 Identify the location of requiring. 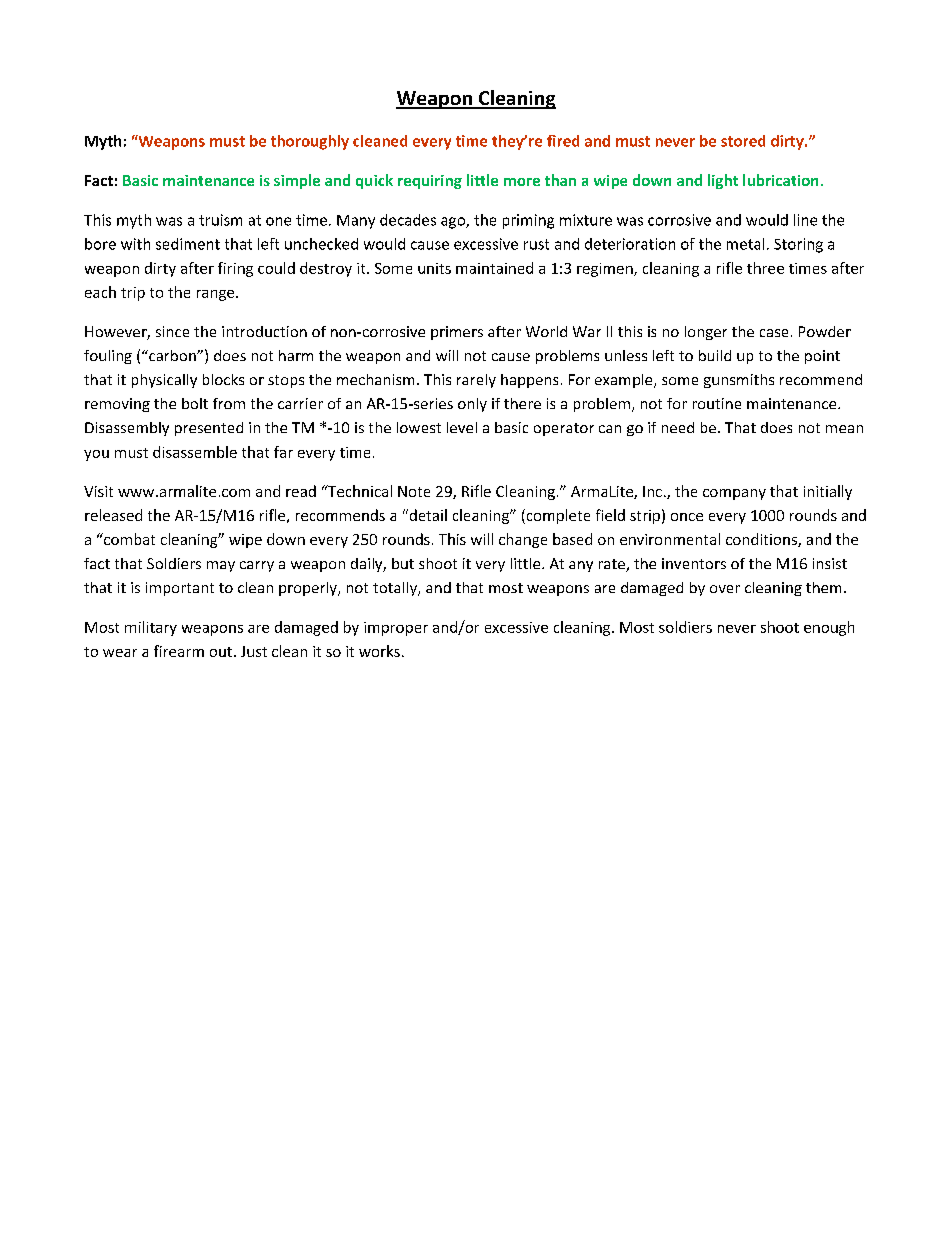
(430, 182).
